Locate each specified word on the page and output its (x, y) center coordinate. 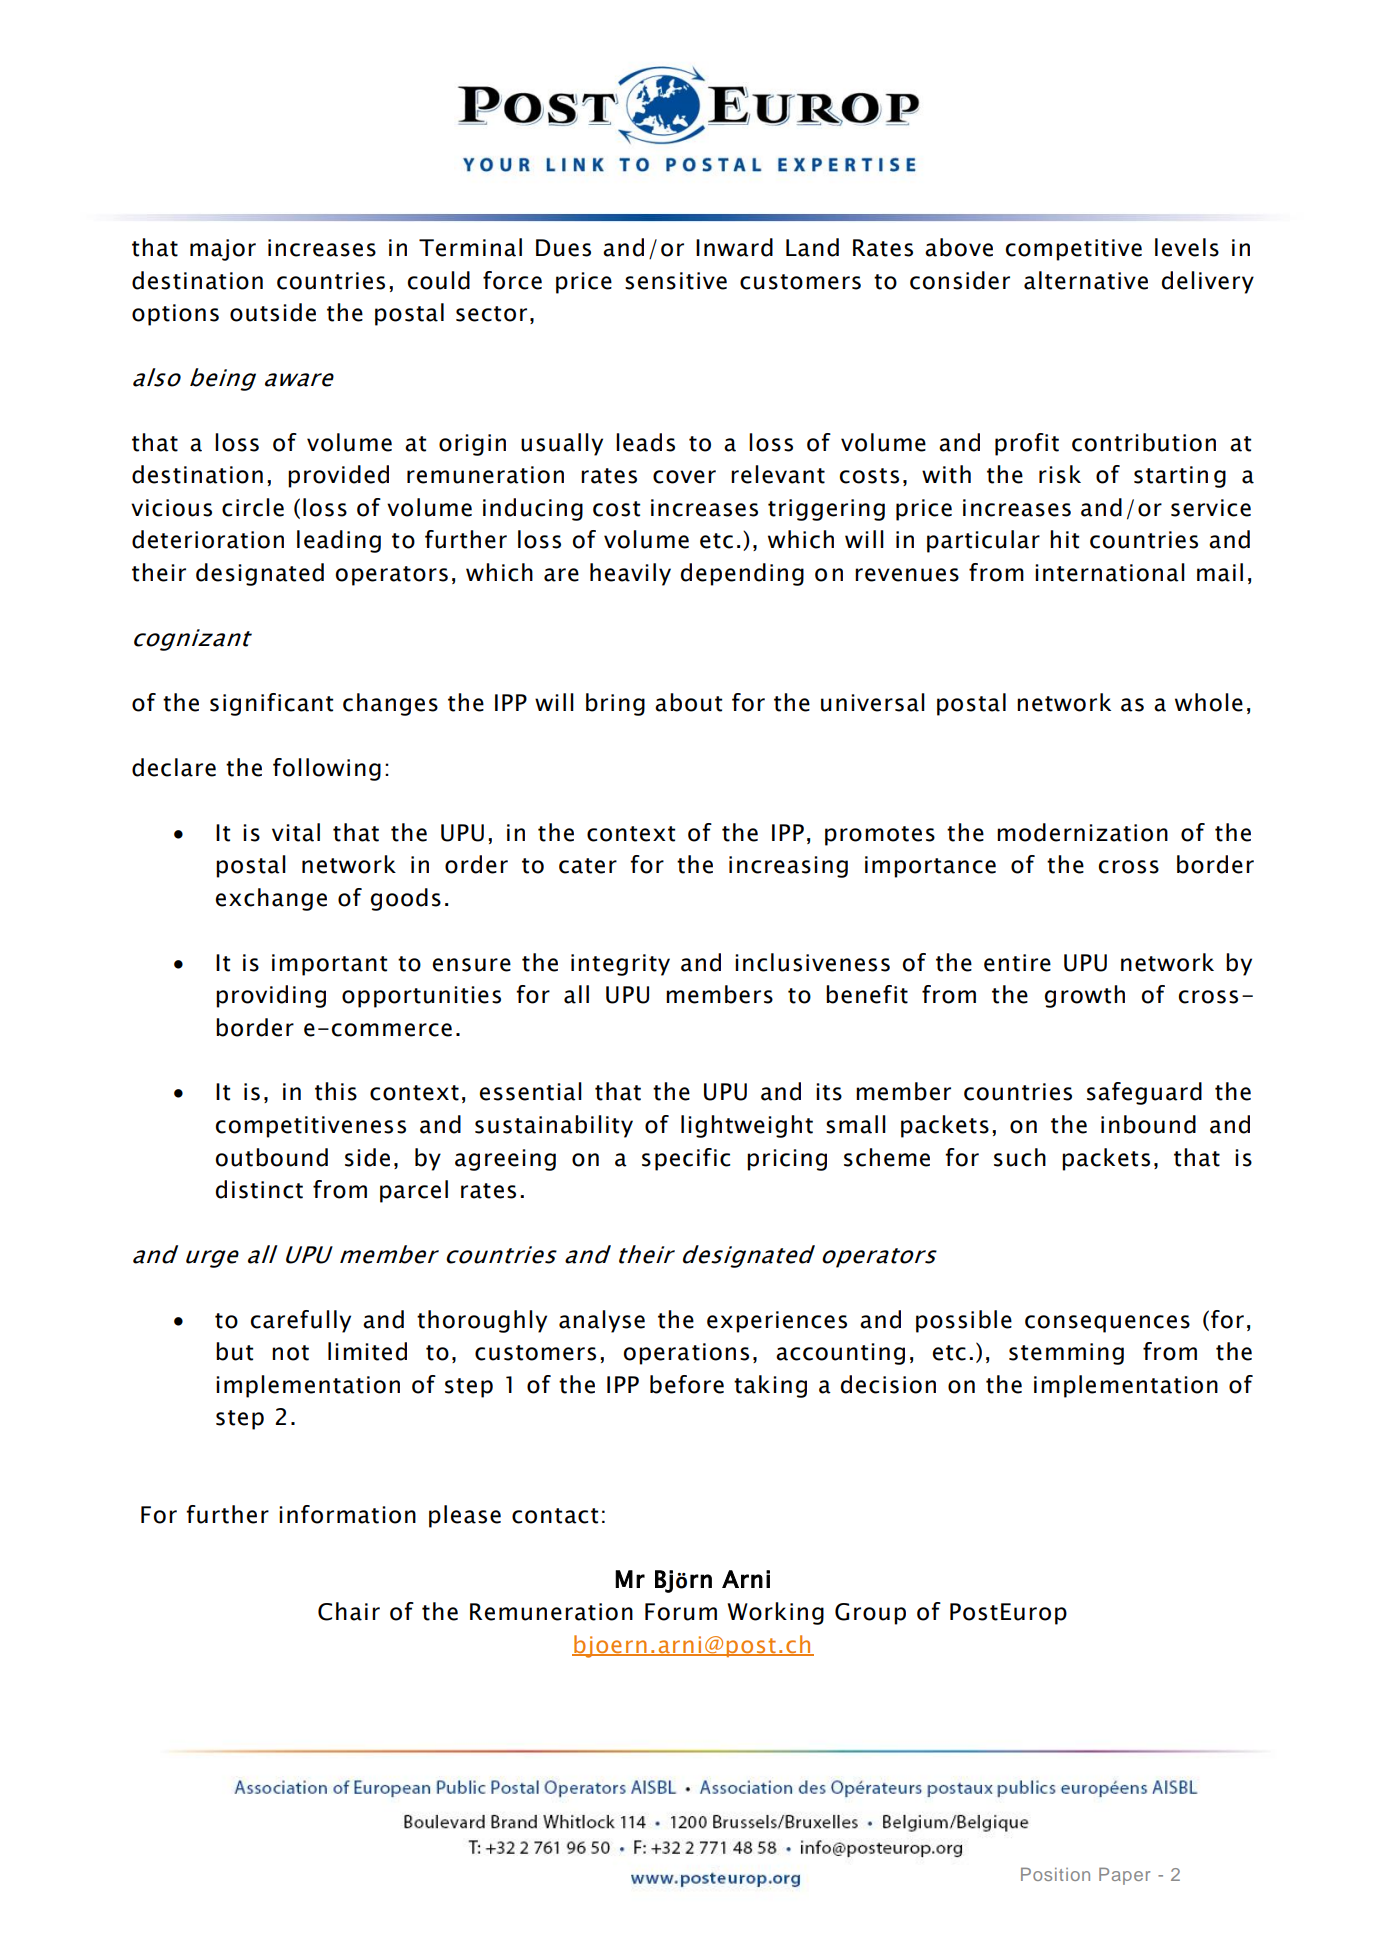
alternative (1086, 280)
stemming (1066, 1354)
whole (1209, 702)
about (688, 702)
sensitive (676, 281)
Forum (681, 1612)
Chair (349, 1611)
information (347, 1514)
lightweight (747, 1126)
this (336, 1091)
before (687, 1384)
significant (271, 704)
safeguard (1144, 1093)
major (223, 250)
